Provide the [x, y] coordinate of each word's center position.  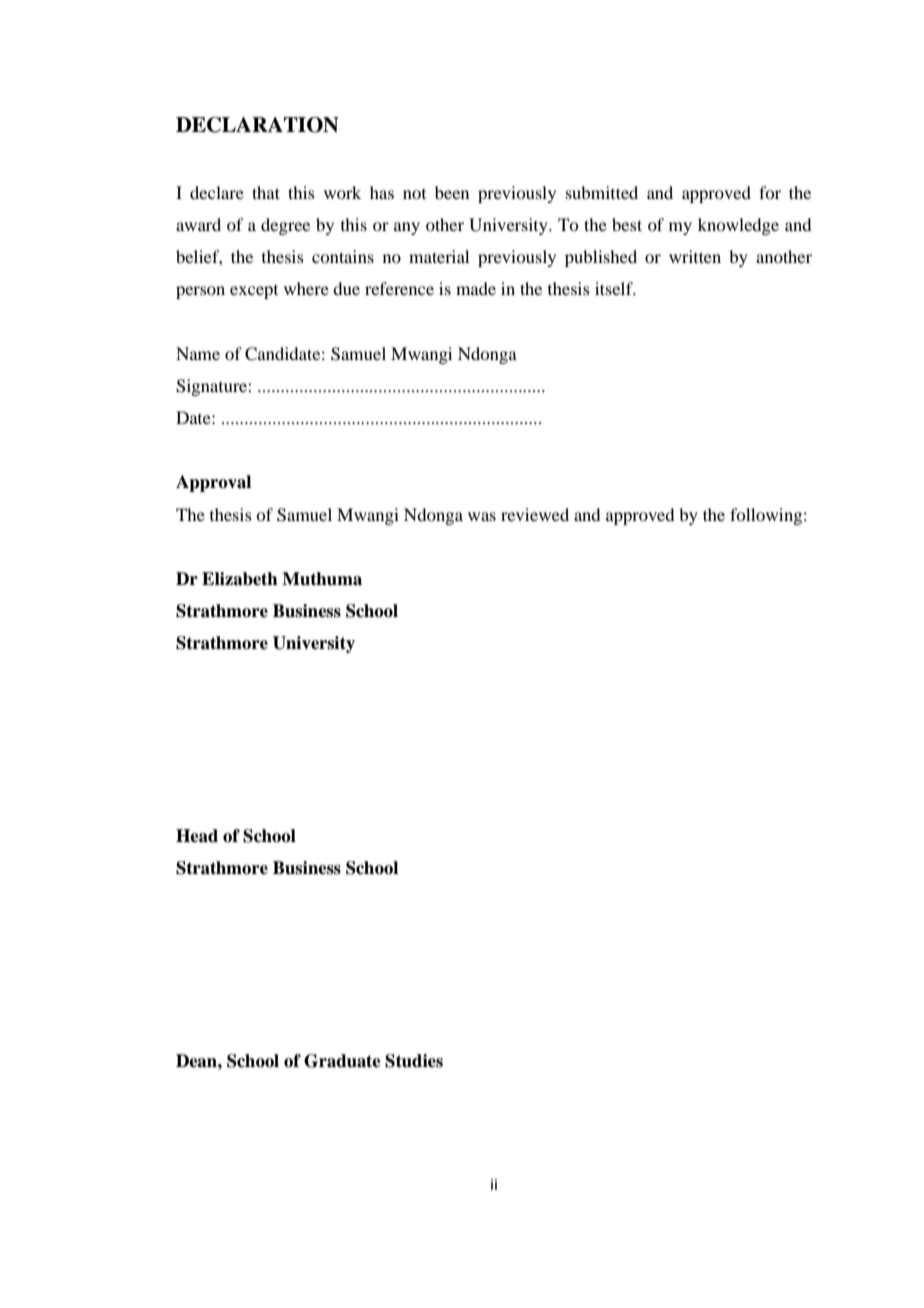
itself [615, 288]
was [482, 516]
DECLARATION [257, 125]
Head [197, 836]
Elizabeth [240, 579]
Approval [213, 483]
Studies [414, 1061]
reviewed [535, 514]
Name [198, 353]
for [770, 192]
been [452, 192]
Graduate [342, 1061]
